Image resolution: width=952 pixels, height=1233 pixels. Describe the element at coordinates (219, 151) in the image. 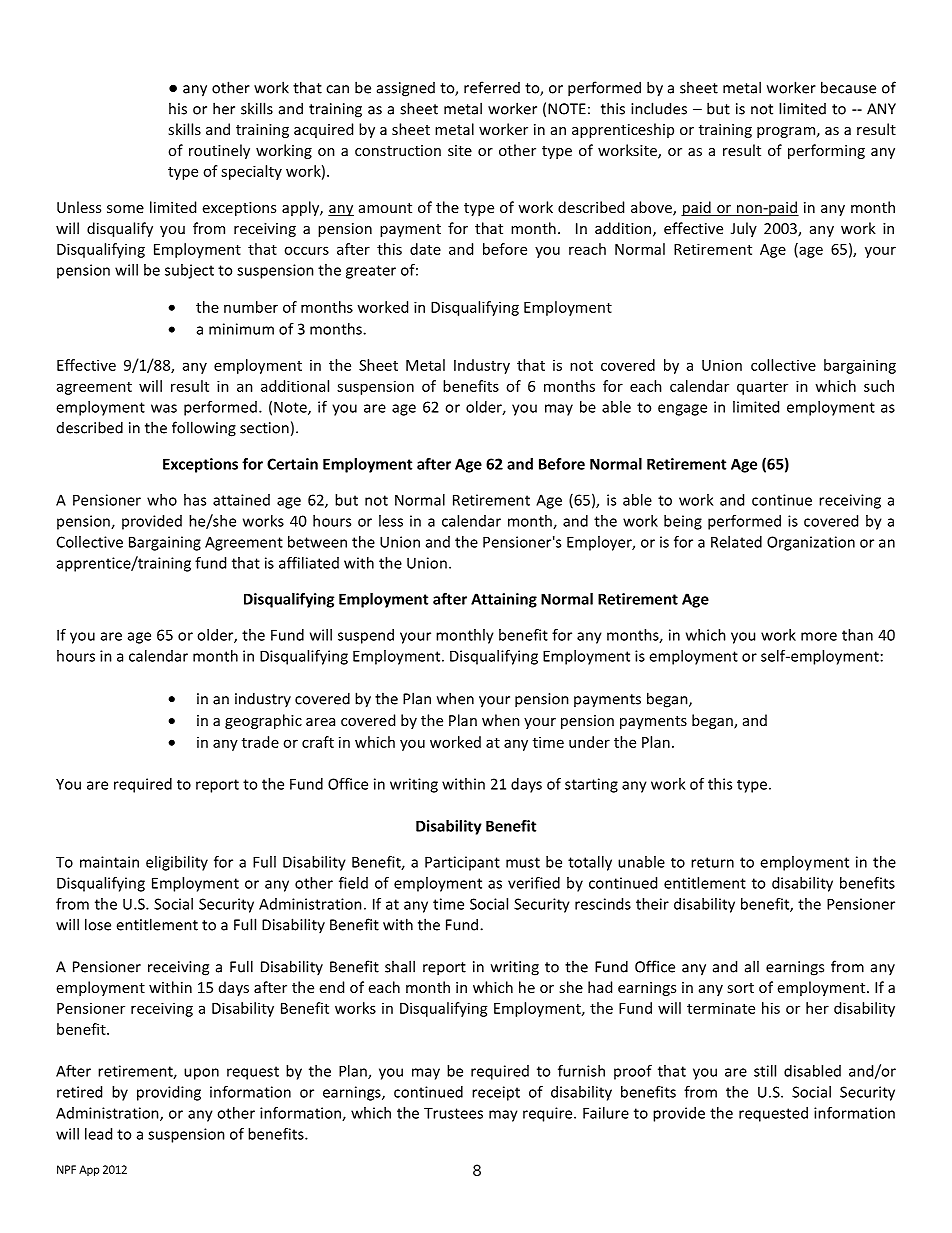

I see `routinely` at that location.
